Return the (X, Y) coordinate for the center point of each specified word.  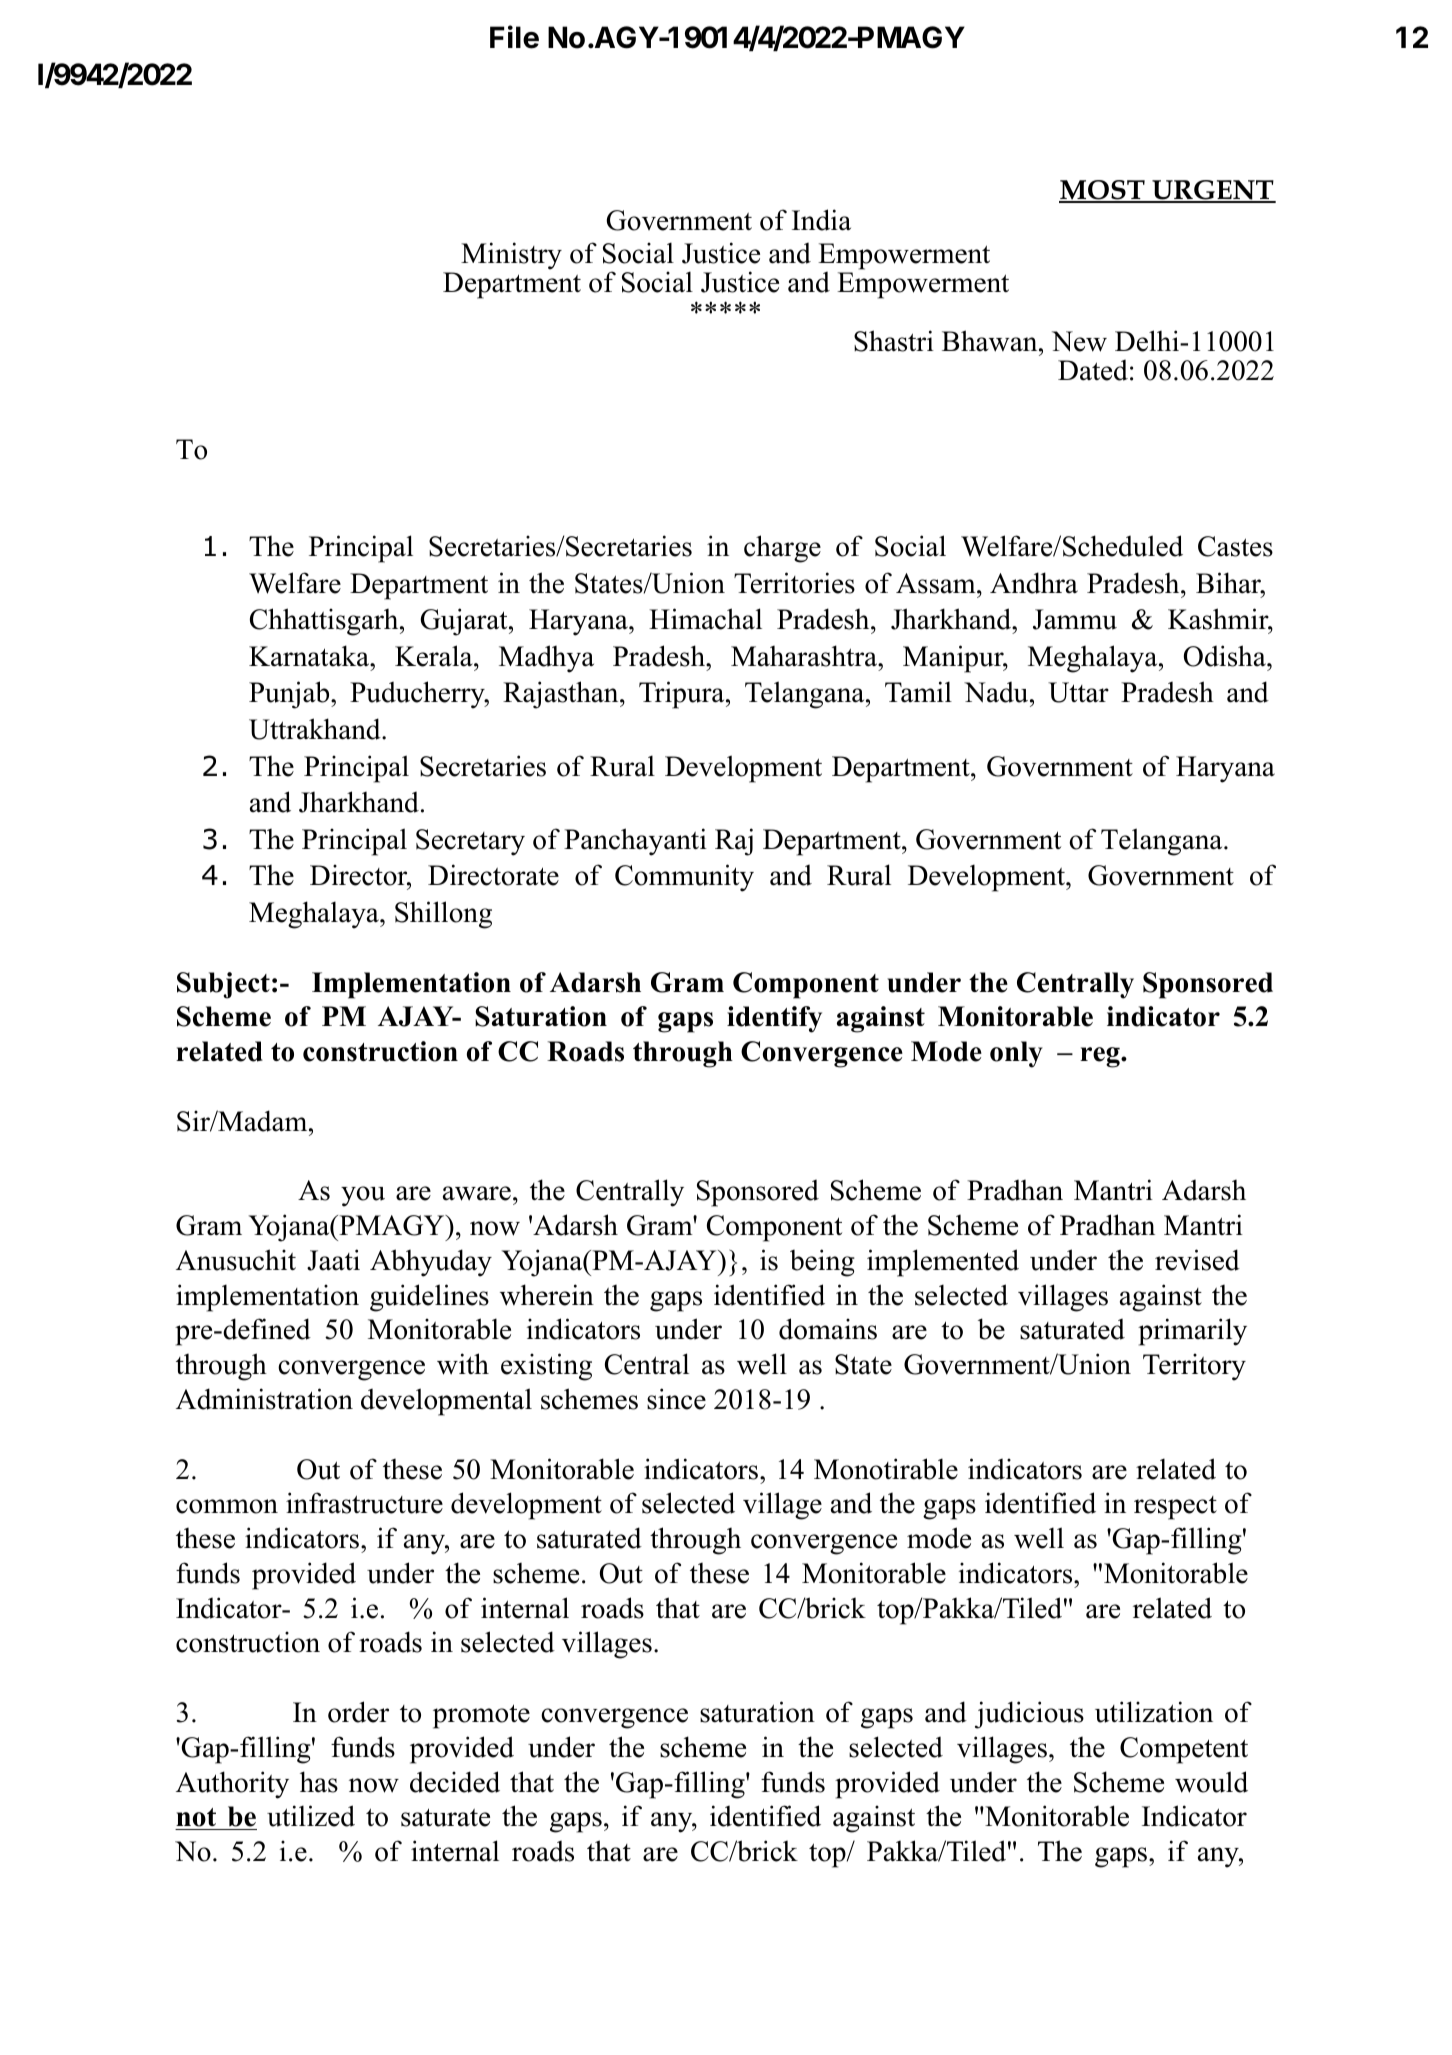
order (358, 1712)
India (821, 220)
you (363, 1196)
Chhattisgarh (325, 622)
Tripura (683, 695)
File (514, 37)
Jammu (1075, 619)
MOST (1103, 191)
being (822, 1263)
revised (1197, 1260)
